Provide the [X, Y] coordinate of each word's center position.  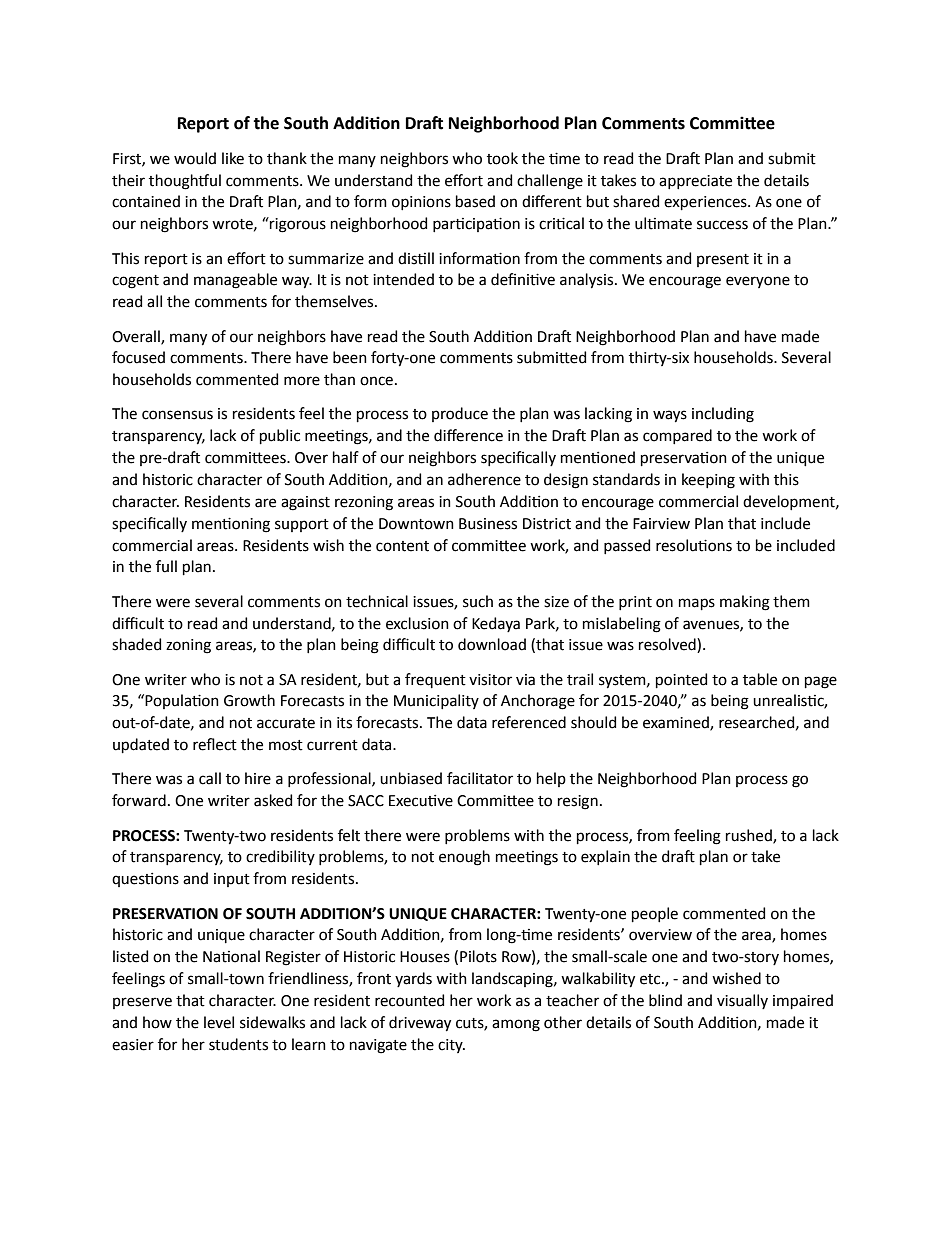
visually [742, 1001]
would [195, 158]
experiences [706, 203]
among [516, 1025]
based [475, 201]
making [745, 603]
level [219, 1022]
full [166, 566]
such [478, 601]
